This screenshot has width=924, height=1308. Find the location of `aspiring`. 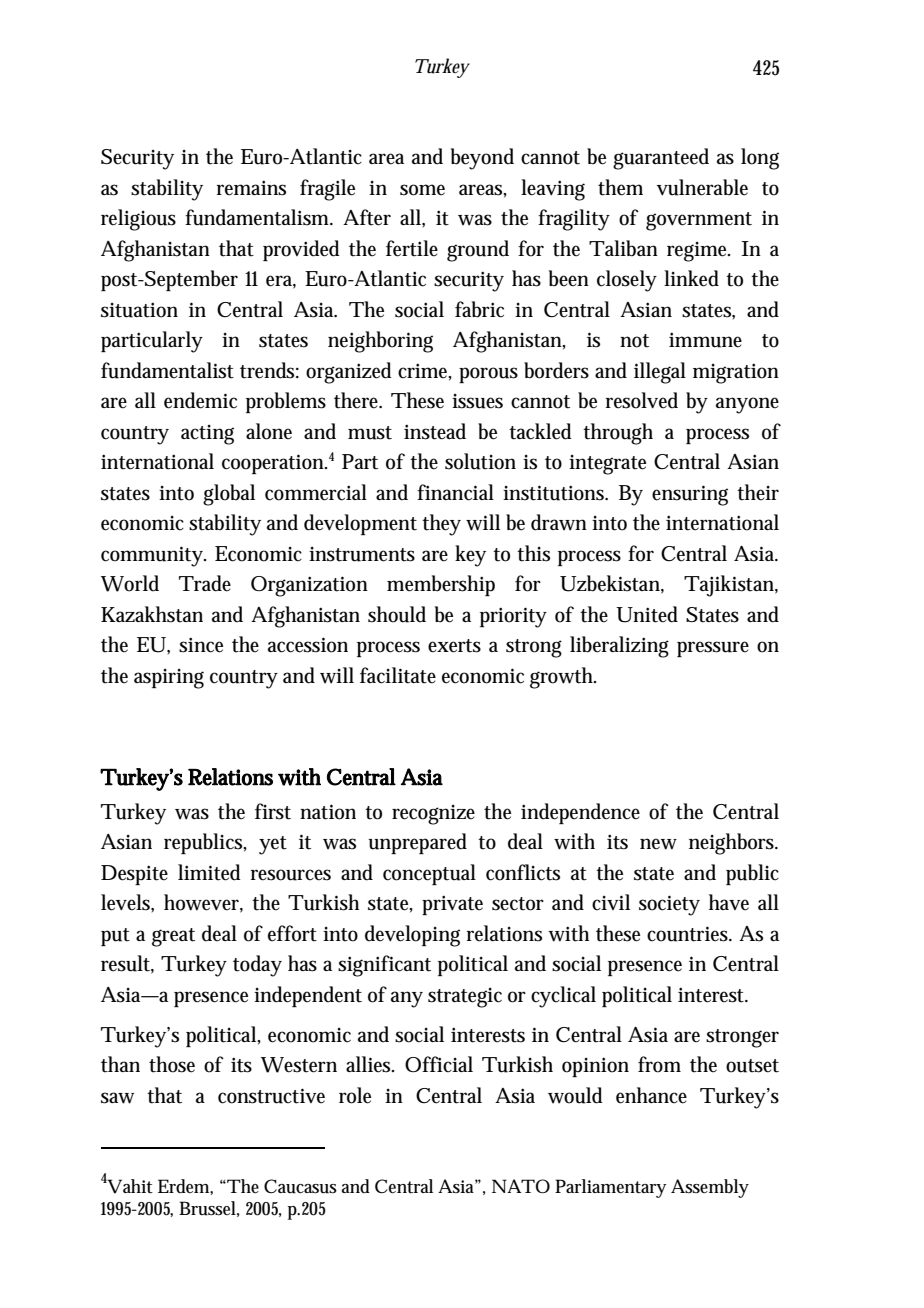

aspiring is located at coordinates (169, 679).
